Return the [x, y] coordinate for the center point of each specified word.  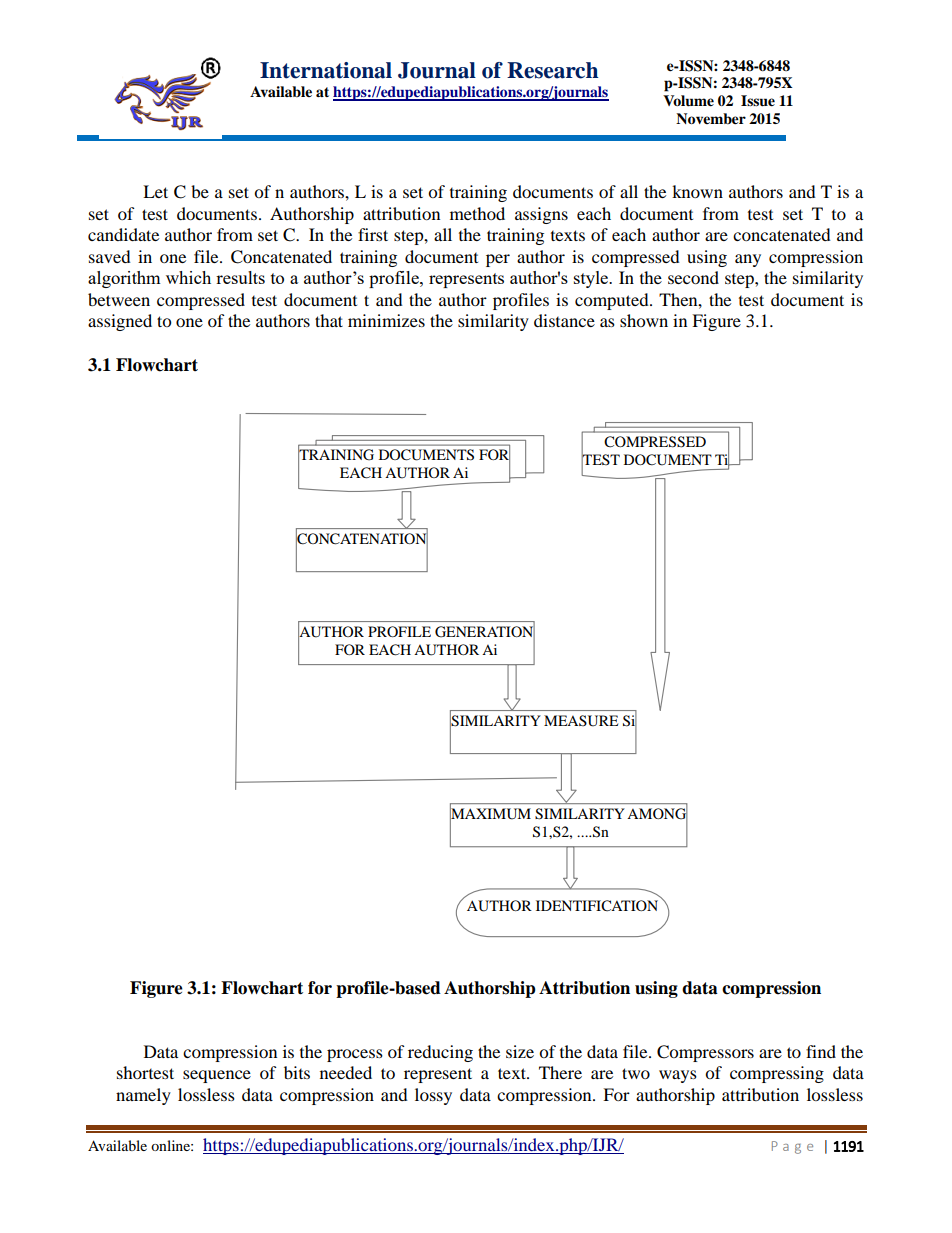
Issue [758, 101]
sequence [217, 1076]
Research [552, 70]
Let [155, 191]
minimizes [386, 320]
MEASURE [581, 721]
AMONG [657, 813]
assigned [120, 322]
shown [644, 320]
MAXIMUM [490, 813]
